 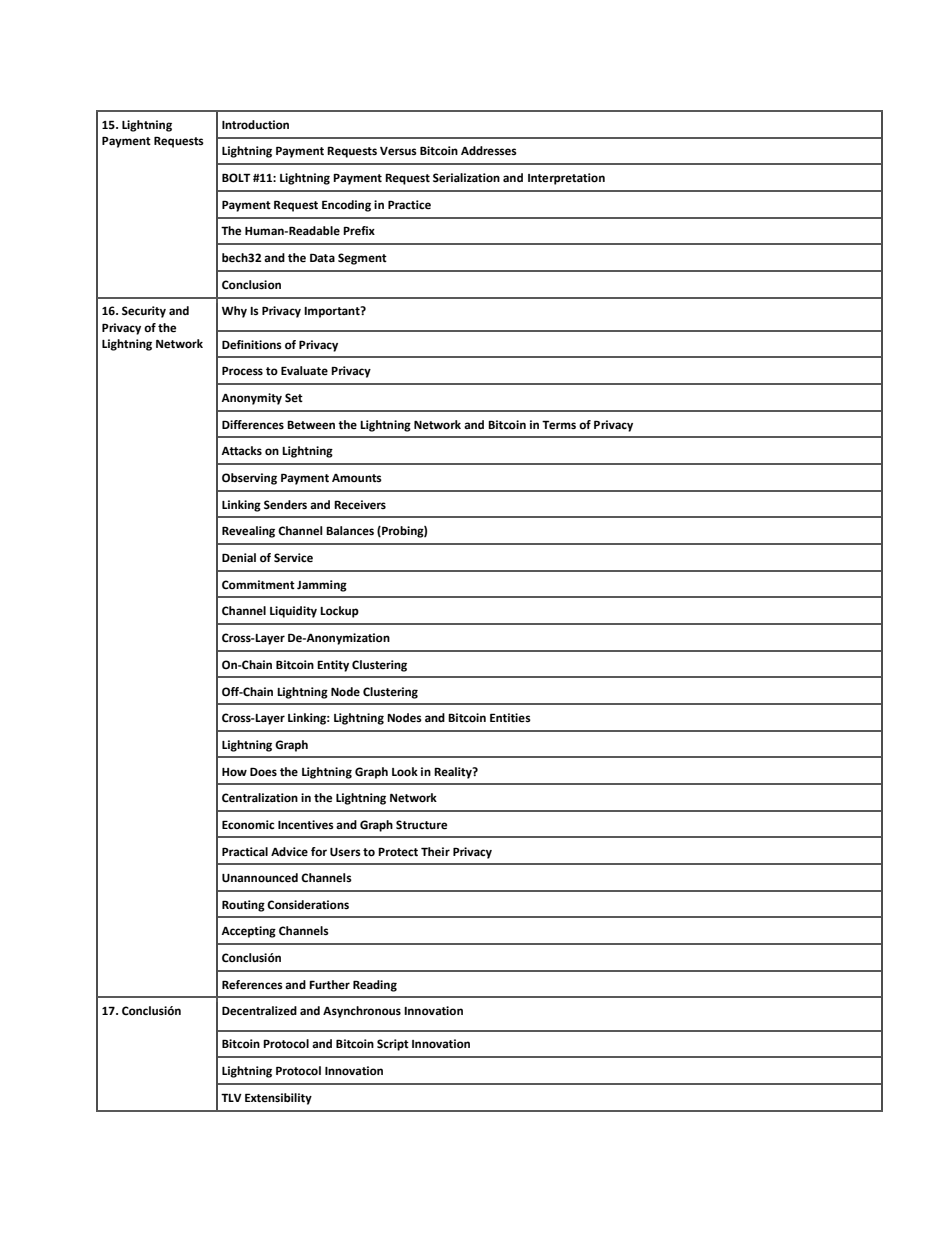 What do you see at coordinates (398, 151) in the screenshot?
I see `Versus` at bounding box center [398, 151].
